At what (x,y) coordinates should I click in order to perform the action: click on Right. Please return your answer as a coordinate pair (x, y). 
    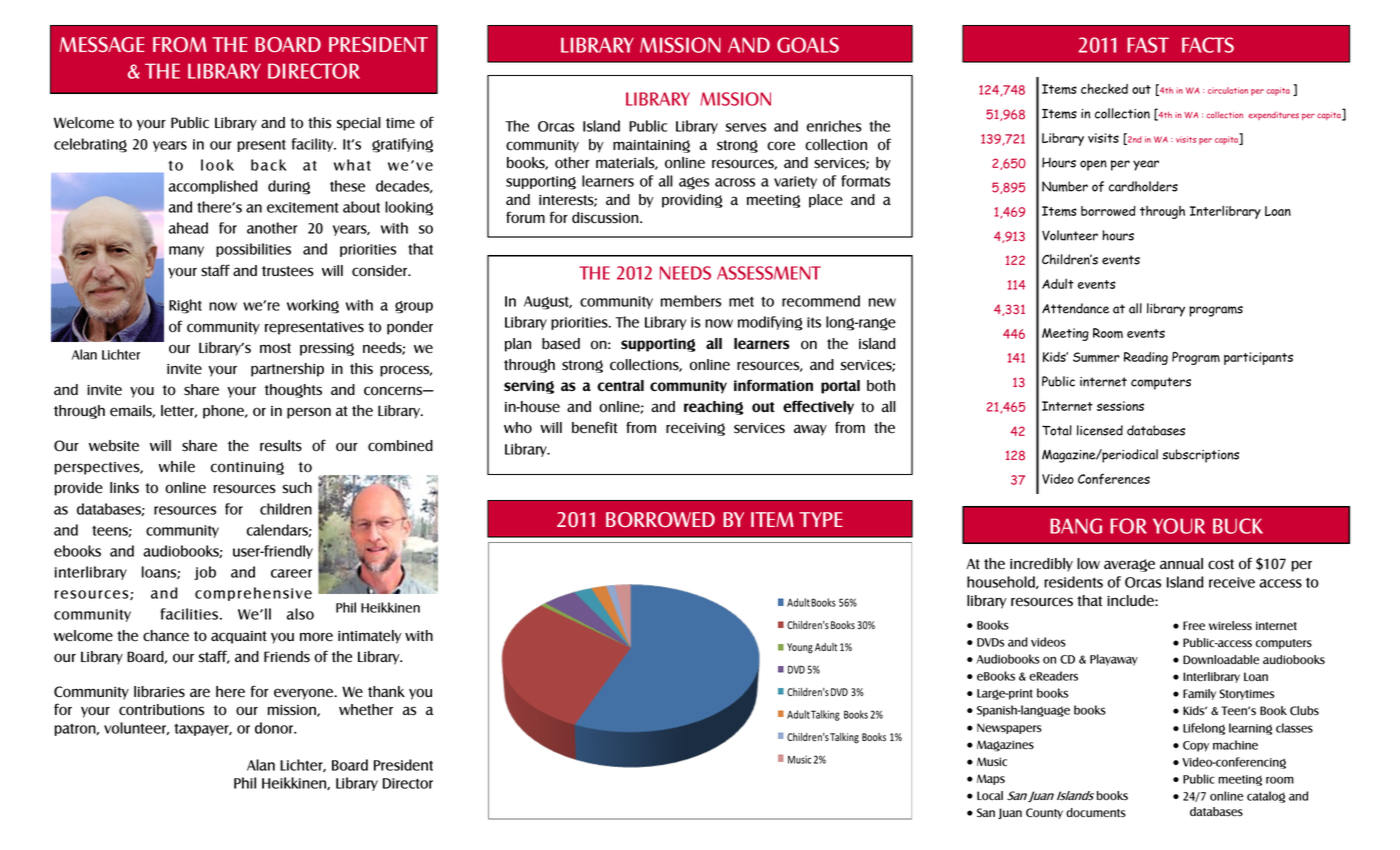
    Looking at the image, I should click on (185, 306).
